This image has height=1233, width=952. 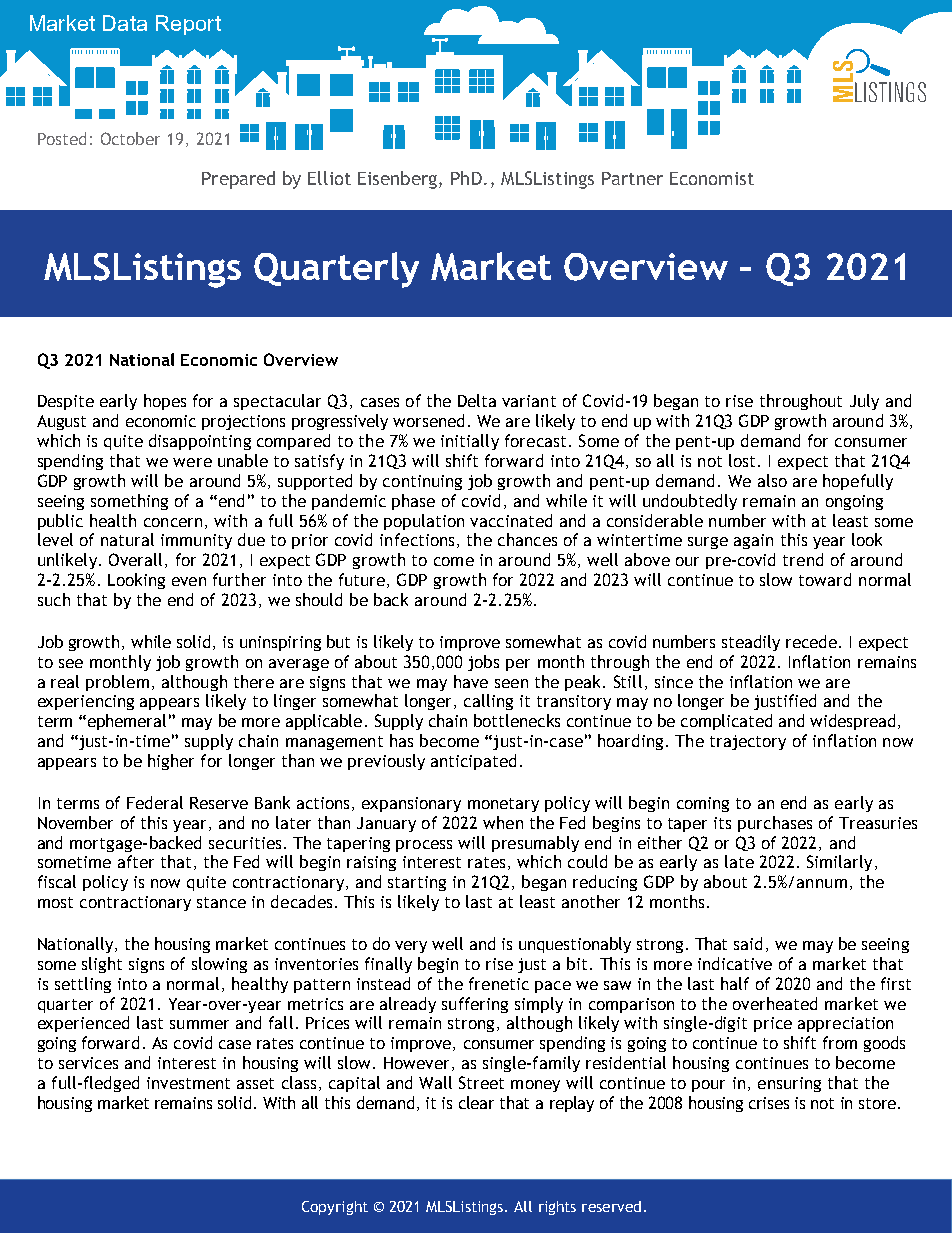 What do you see at coordinates (712, 178) in the image?
I see `Economist` at bounding box center [712, 178].
